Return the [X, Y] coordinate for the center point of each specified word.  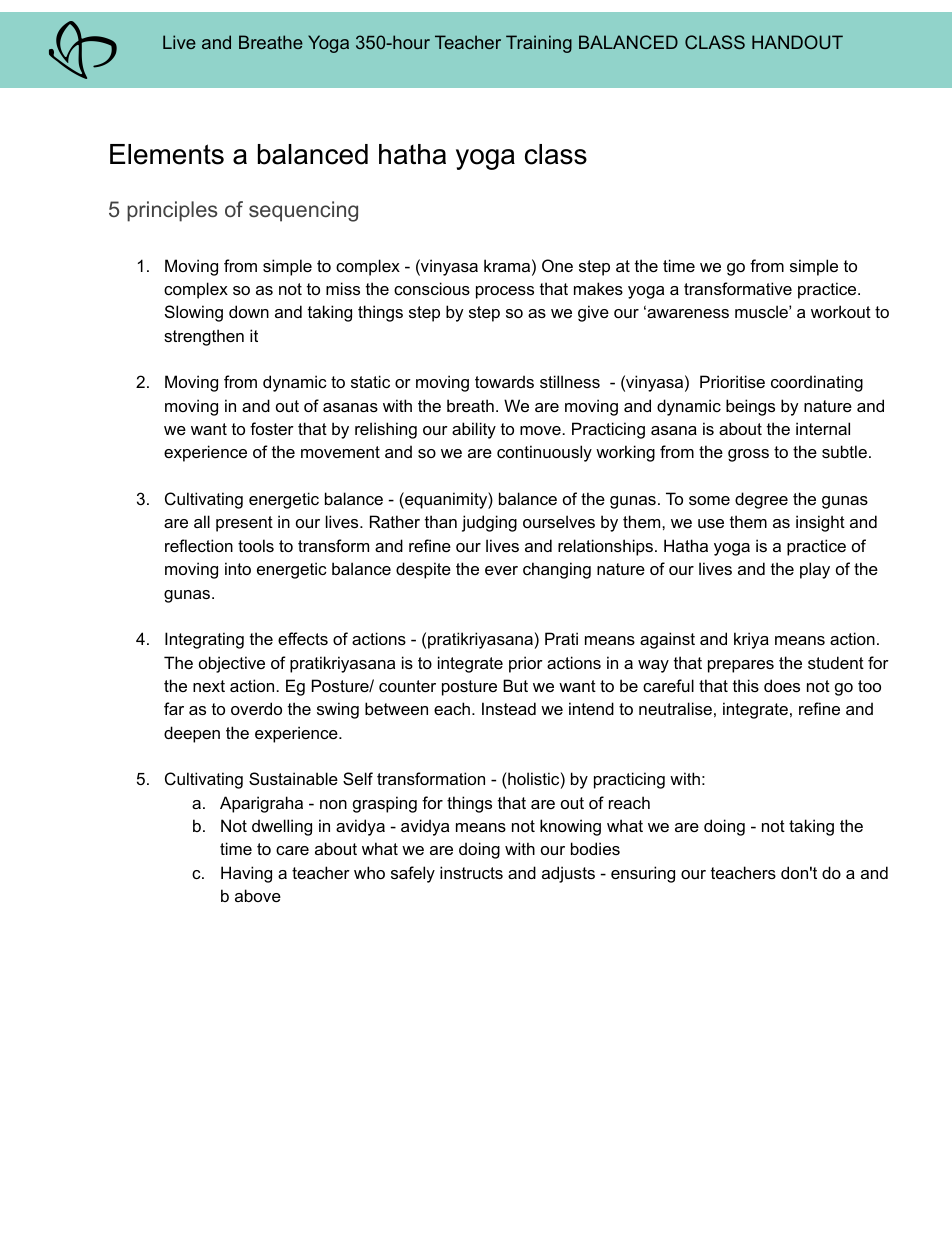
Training [539, 44]
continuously [544, 453]
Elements [167, 154]
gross [748, 455]
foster [272, 428]
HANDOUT [797, 42]
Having [246, 874]
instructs [471, 872]
